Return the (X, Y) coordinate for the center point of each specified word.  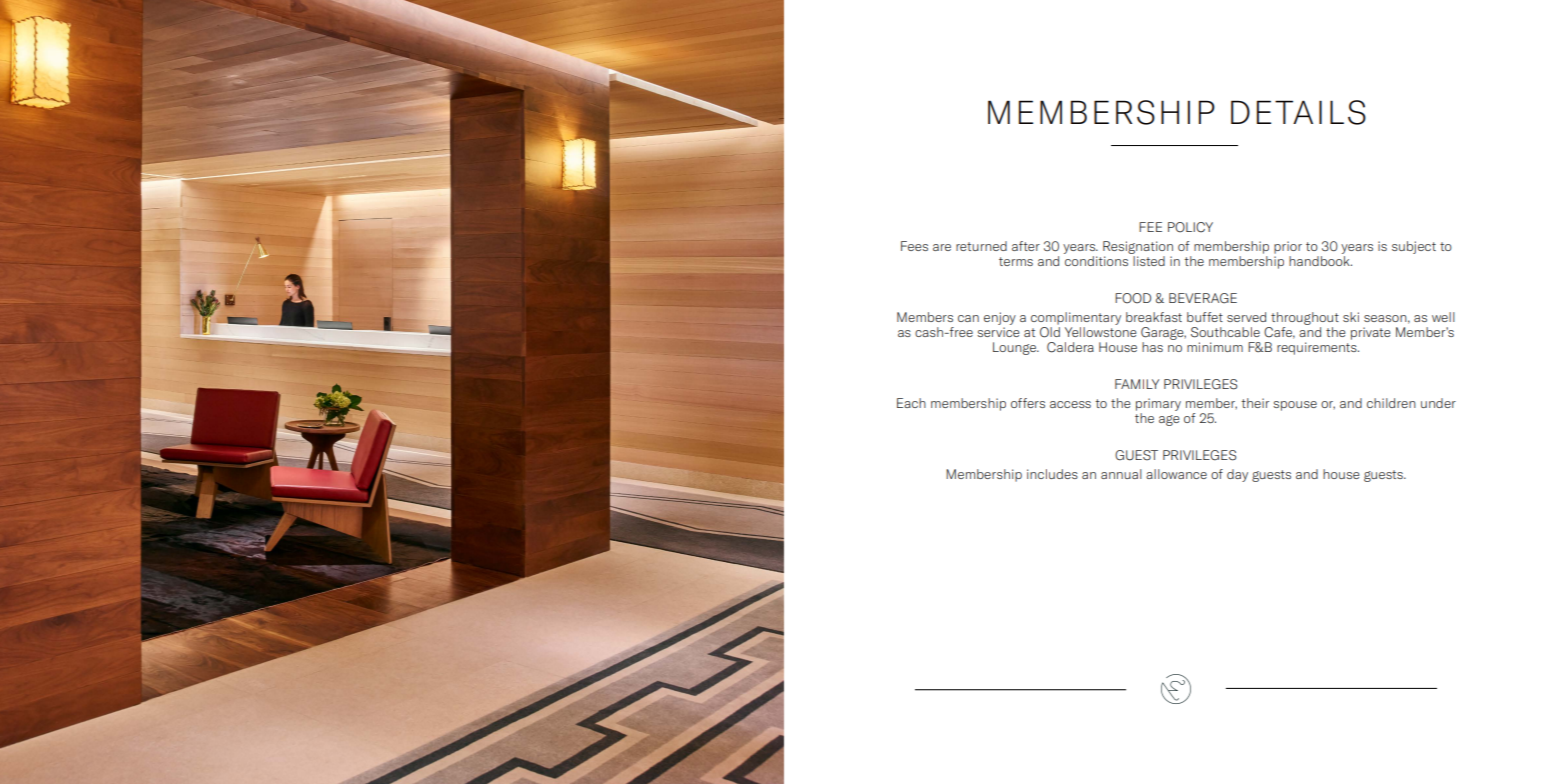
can (968, 318)
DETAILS (1298, 112)
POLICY (1190, 227)
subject (1414, 247)
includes (1052, 474)
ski (1351, 317)
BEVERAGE (1203, 298)
